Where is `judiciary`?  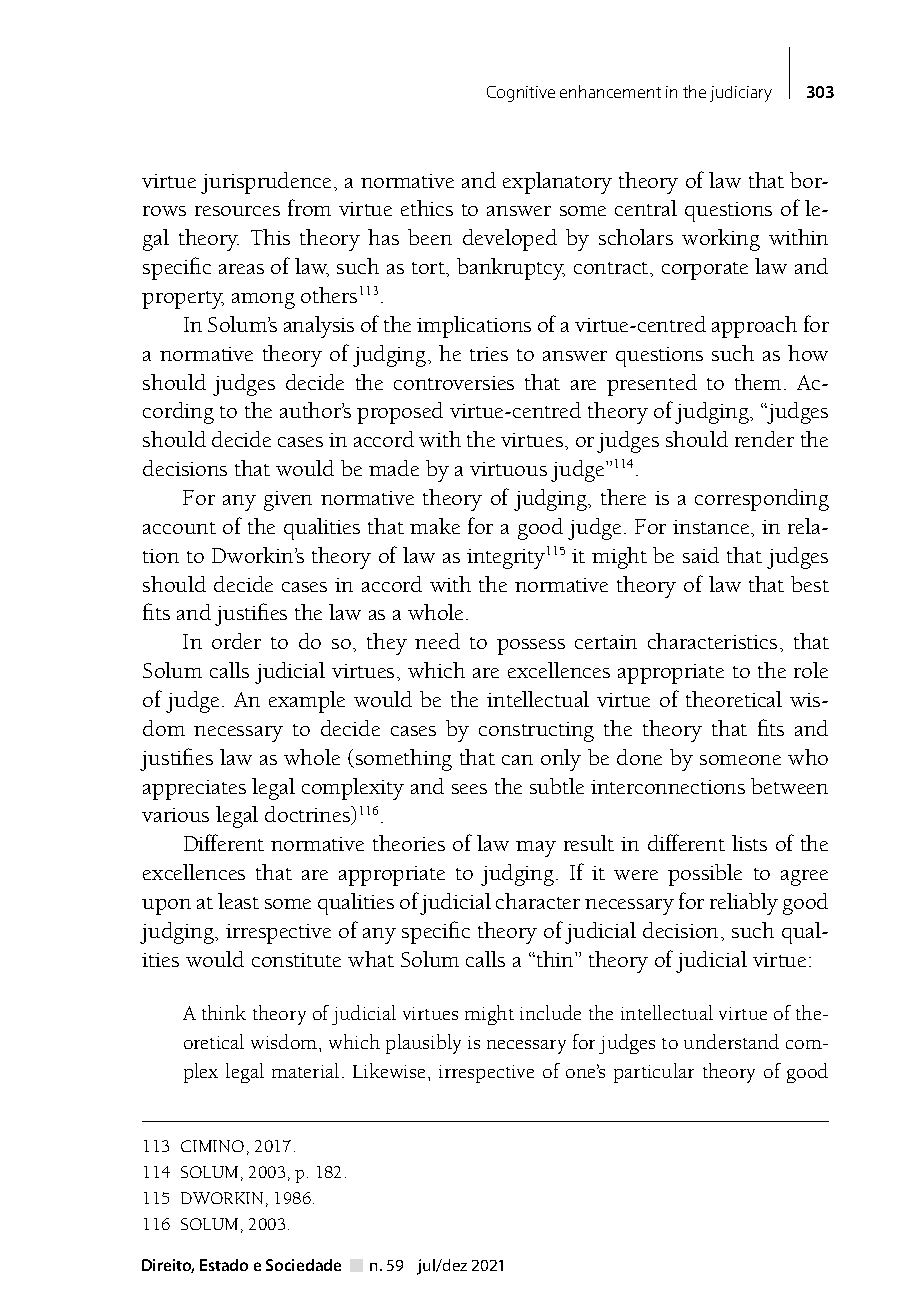
judiciary is located at coordinates (741, 94).
